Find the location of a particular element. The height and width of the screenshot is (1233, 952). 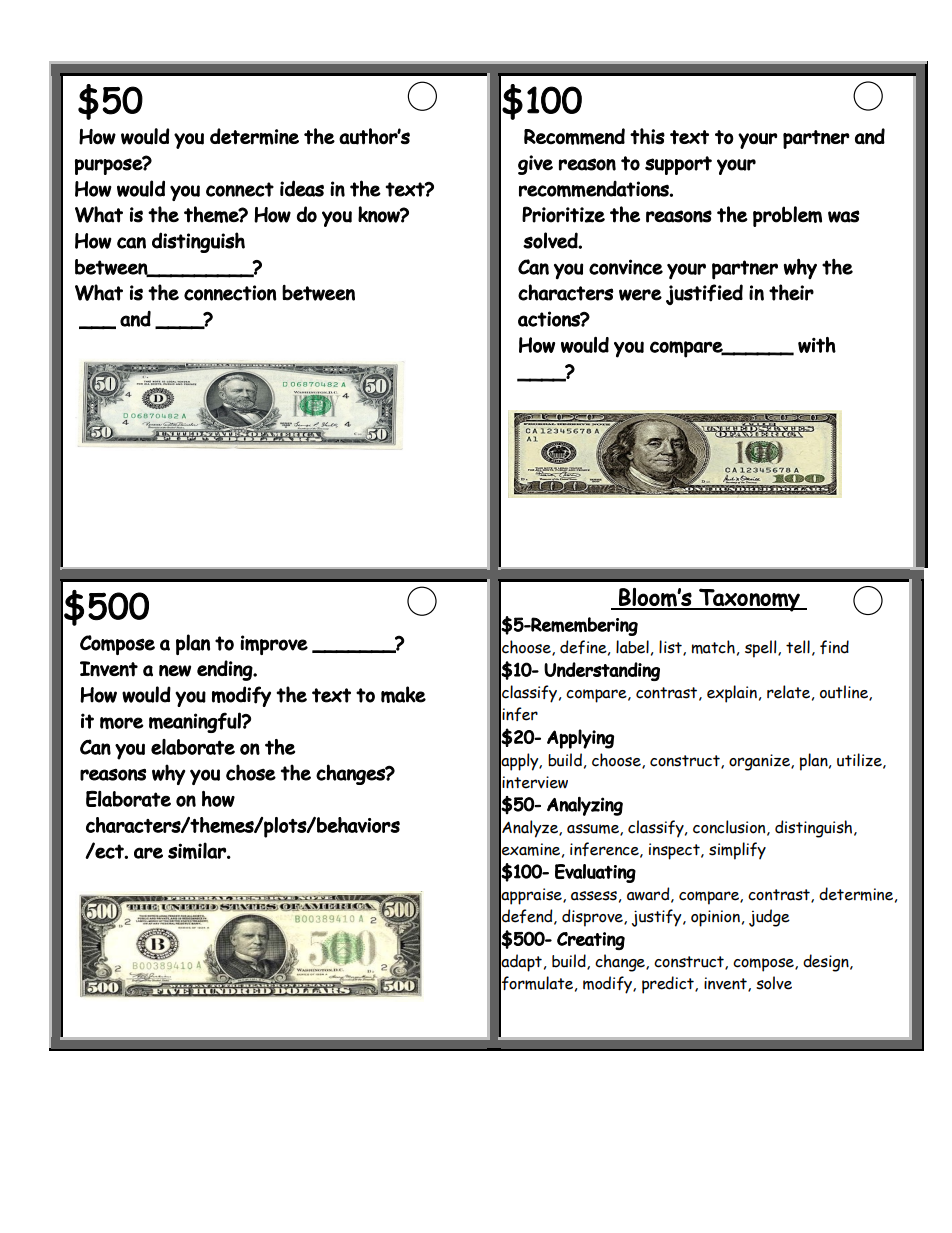

label is located at coordinates (632, 647).
